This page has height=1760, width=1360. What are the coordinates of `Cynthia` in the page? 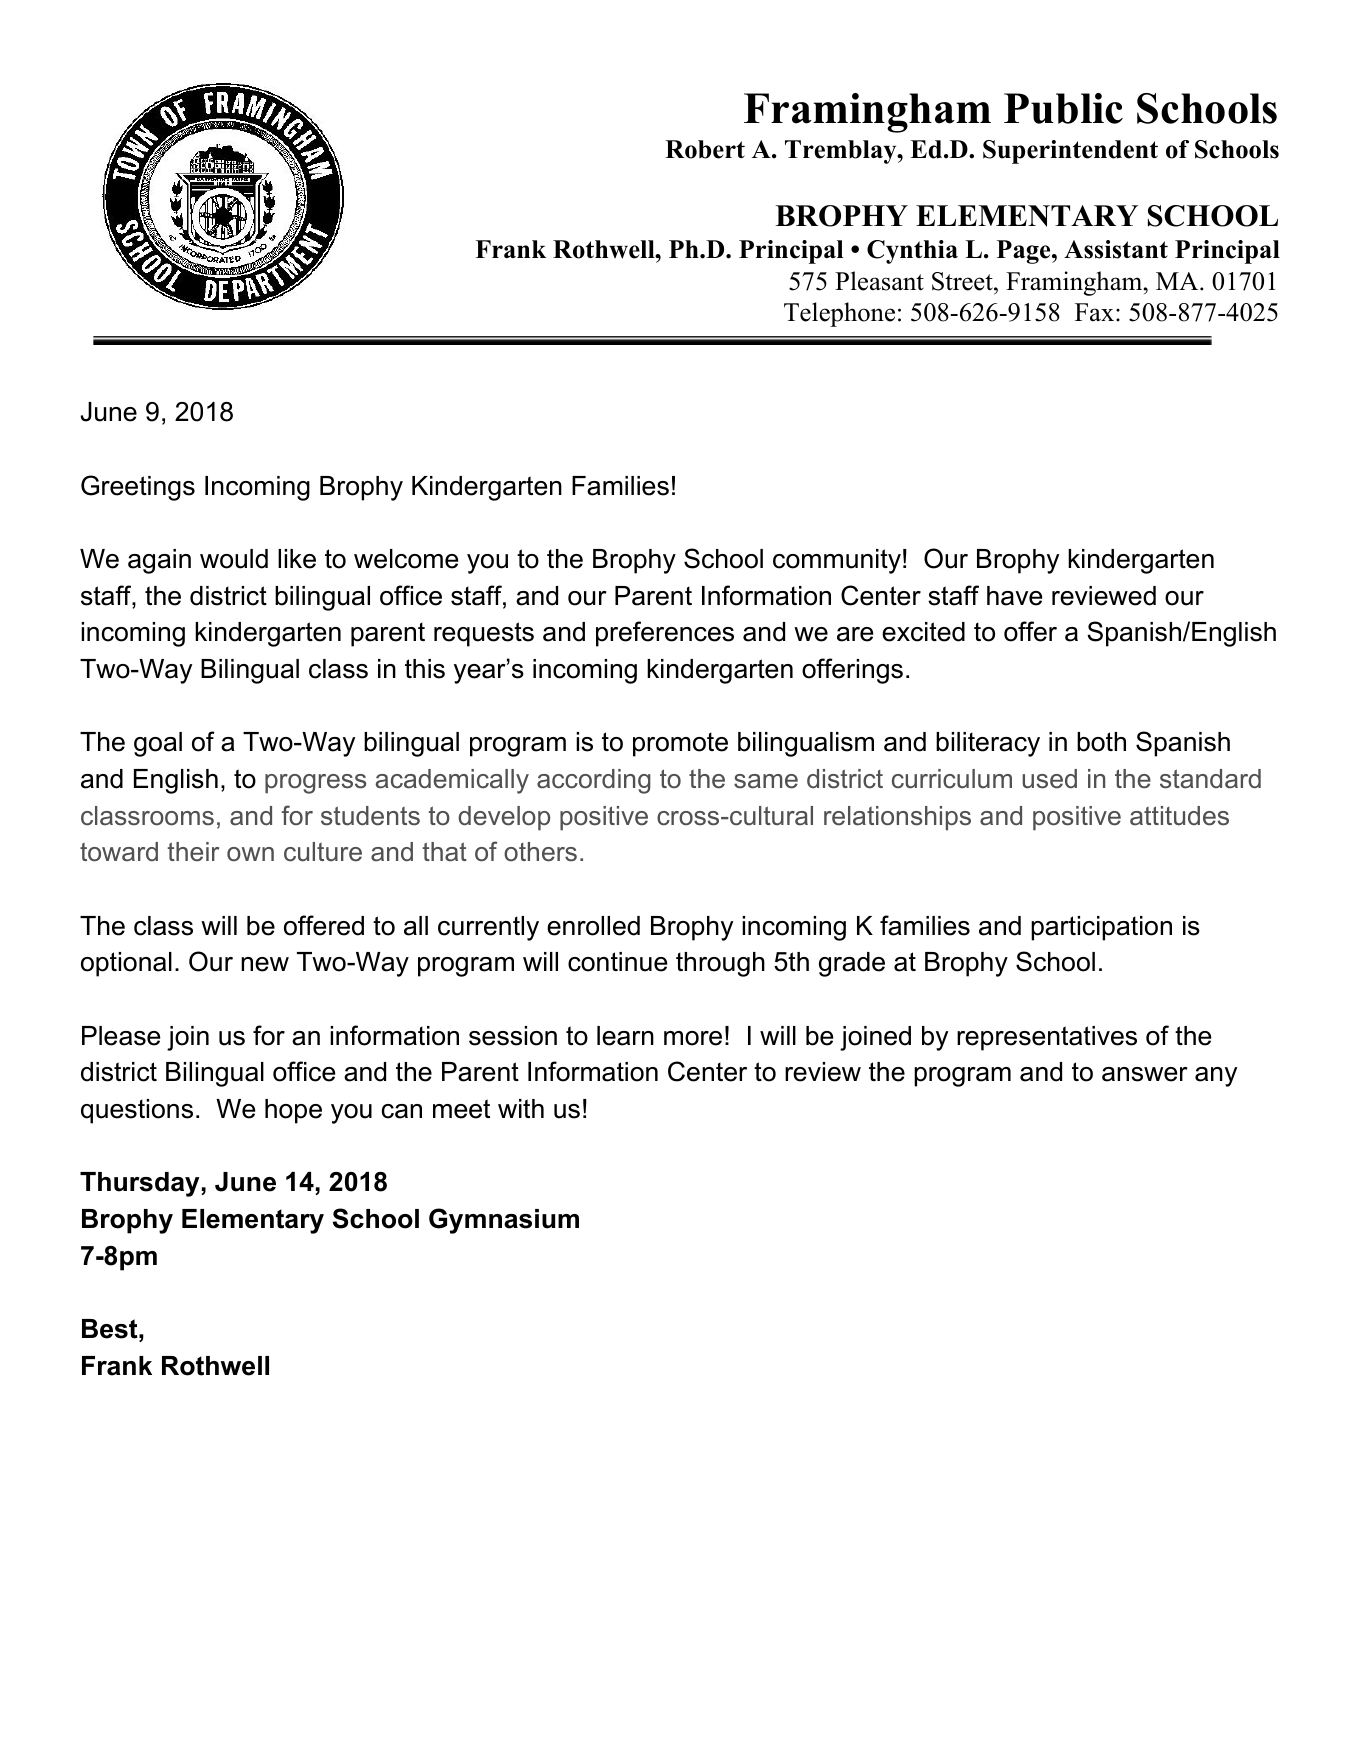 It's located at (912, 252).
